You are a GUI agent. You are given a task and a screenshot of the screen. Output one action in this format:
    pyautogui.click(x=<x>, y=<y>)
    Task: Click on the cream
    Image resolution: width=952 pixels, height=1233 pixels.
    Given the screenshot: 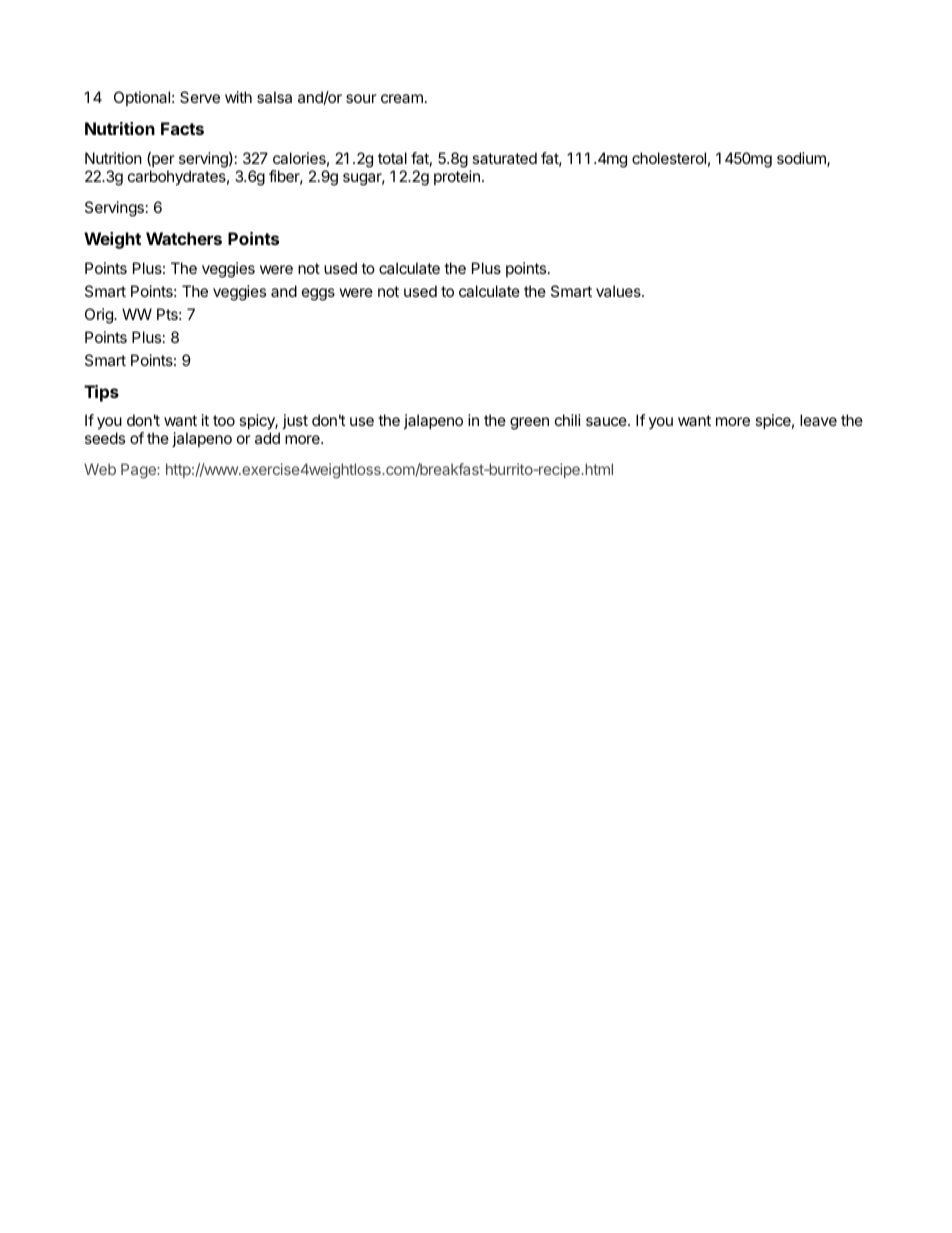 What is the action you would take?
    pyautogui.click(x=402, y=98)
